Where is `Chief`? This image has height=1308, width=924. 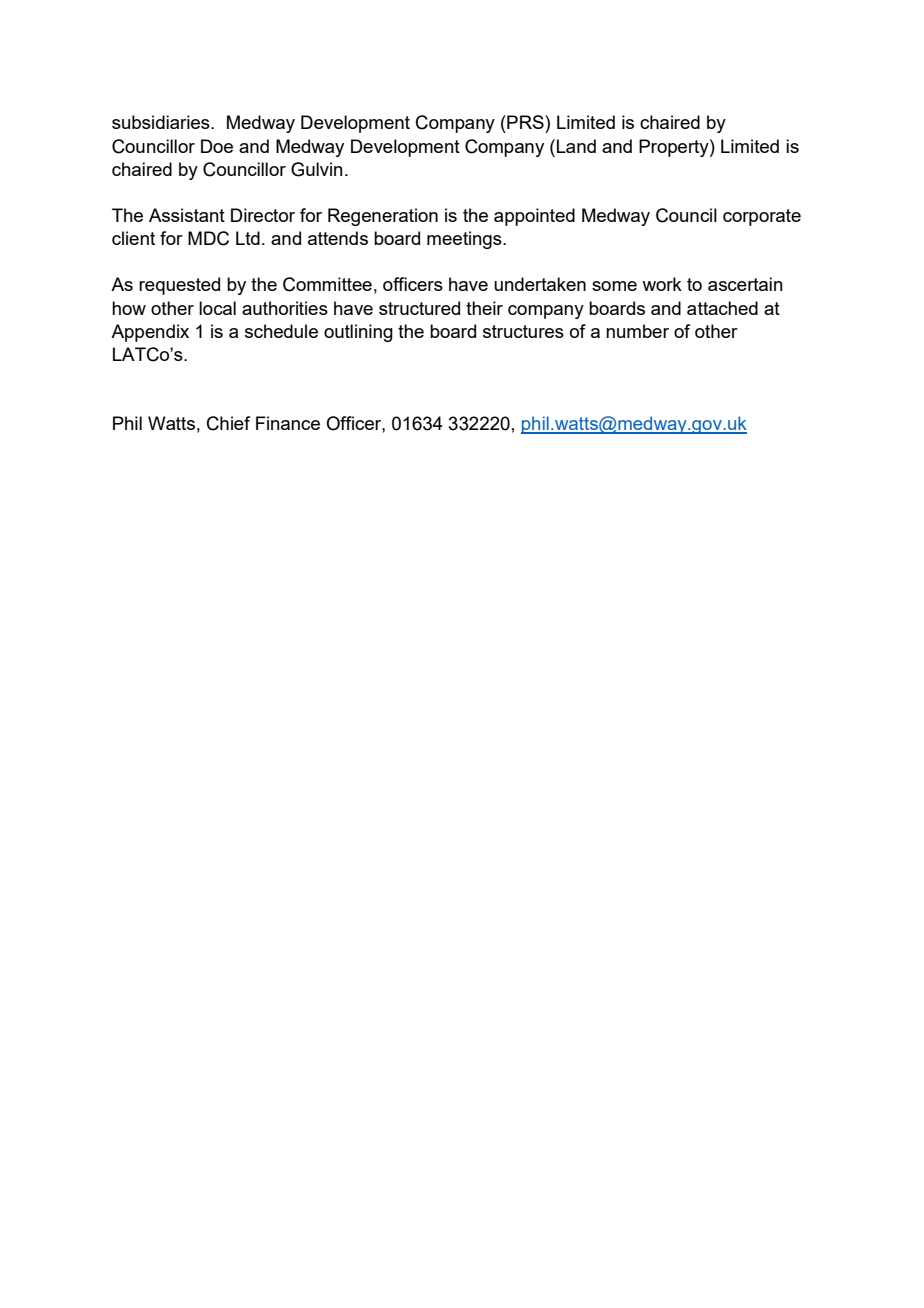
Chief is located at coordinates (228, 423).
